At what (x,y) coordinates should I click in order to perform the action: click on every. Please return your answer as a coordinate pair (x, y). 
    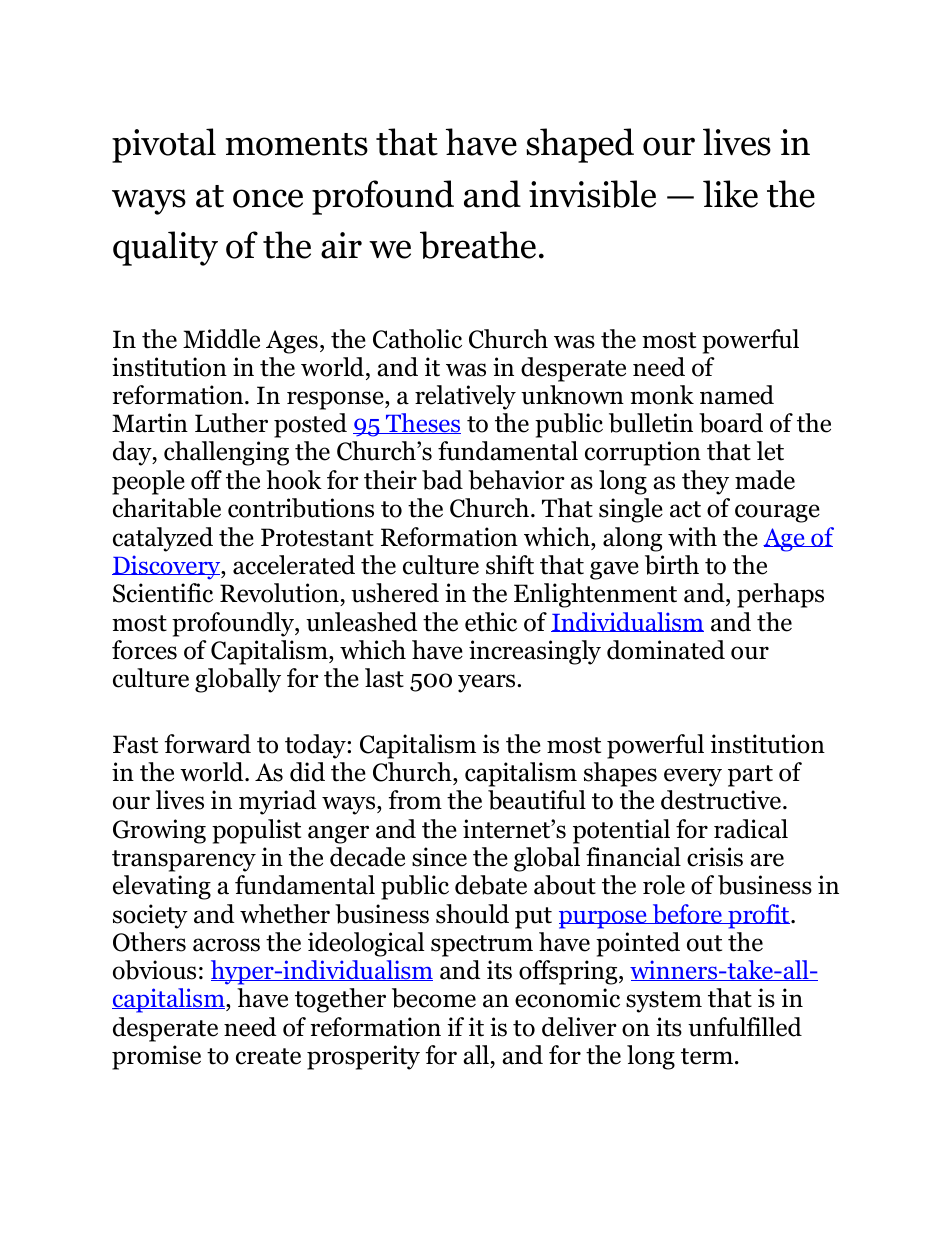
    Looking at the image, I should click on (693, 777).
